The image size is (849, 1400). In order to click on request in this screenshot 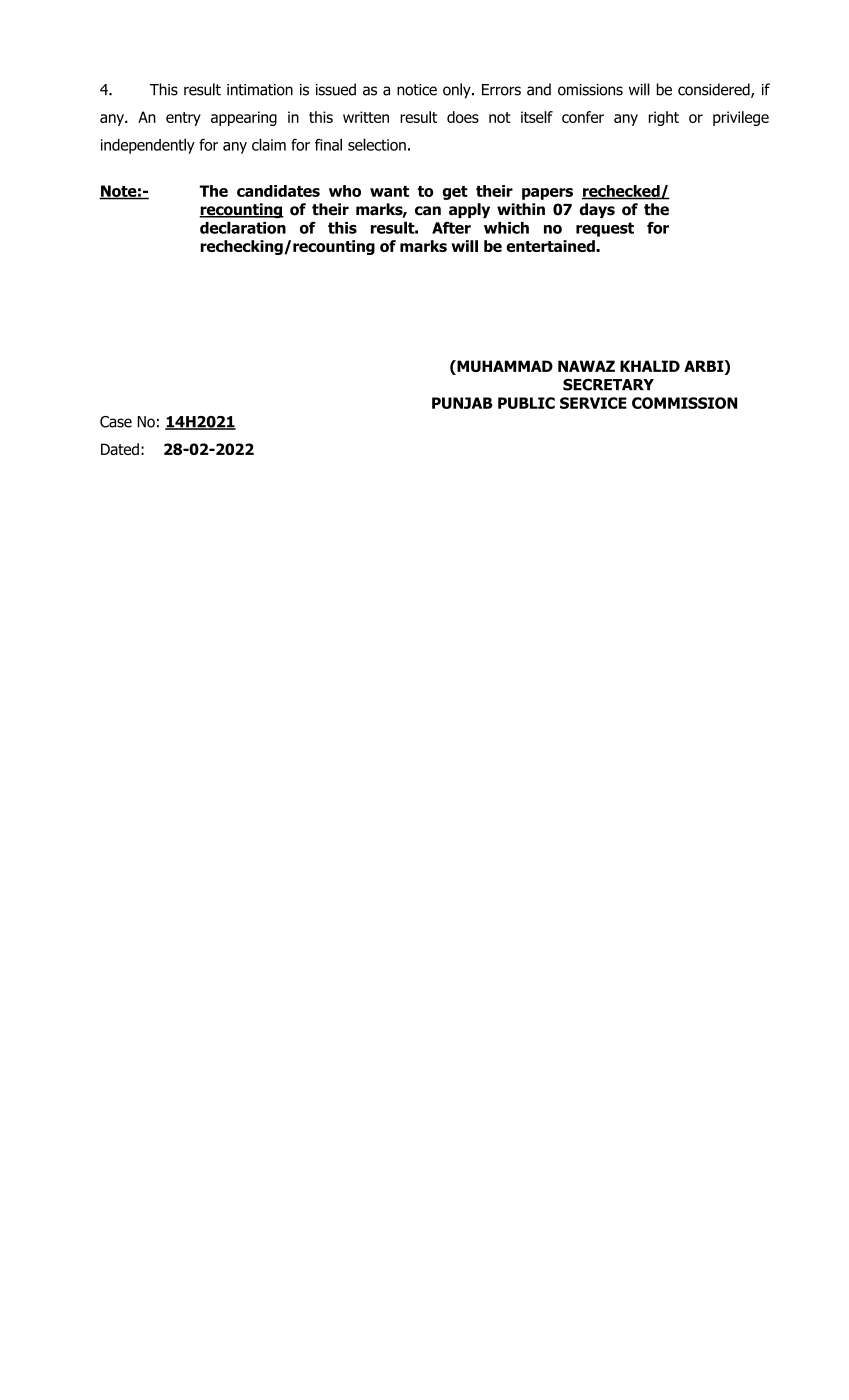, I will do `click(605, 229)`.
